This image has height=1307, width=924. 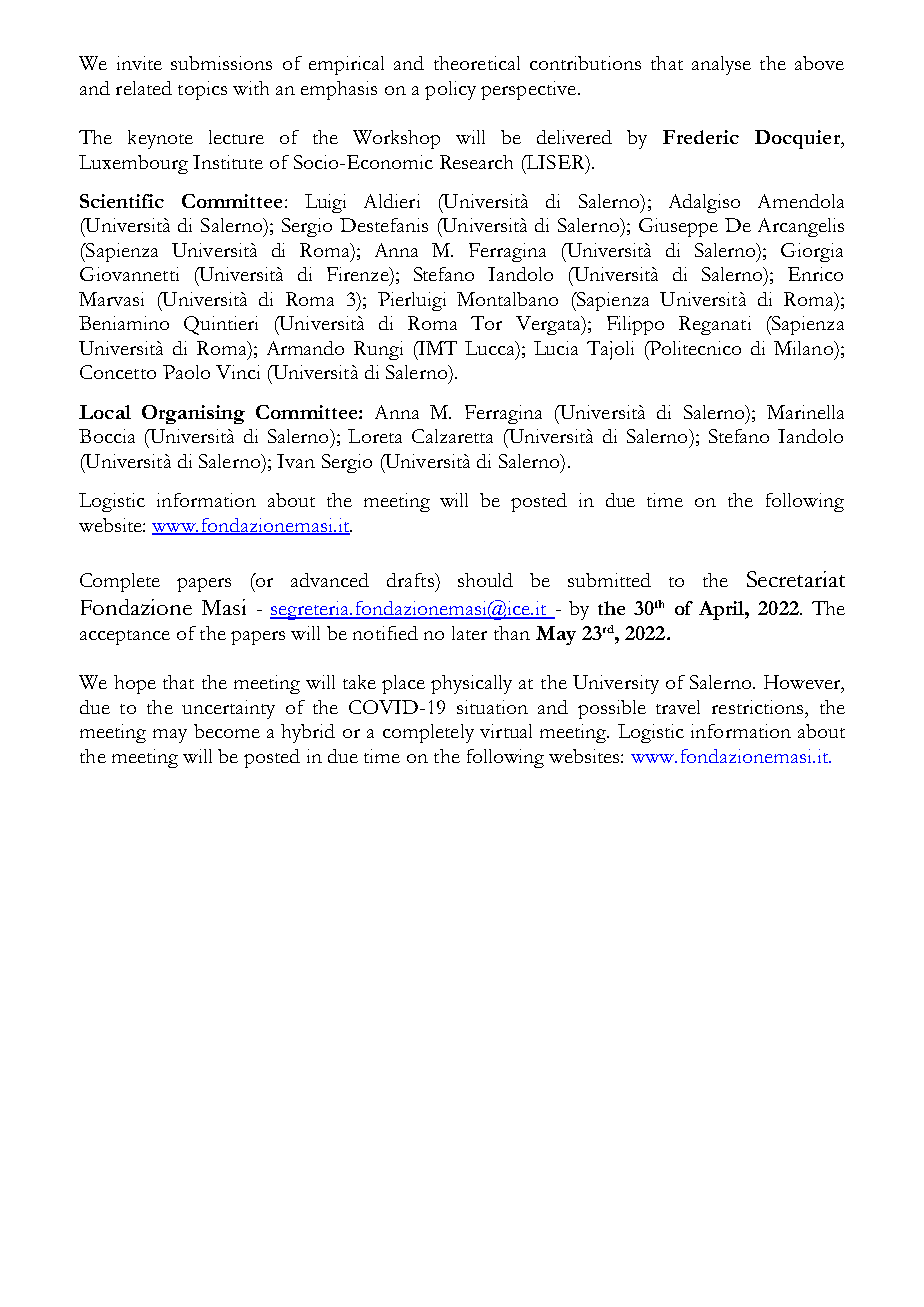 I want to click on Scientific, so click(x=122, y=201).
